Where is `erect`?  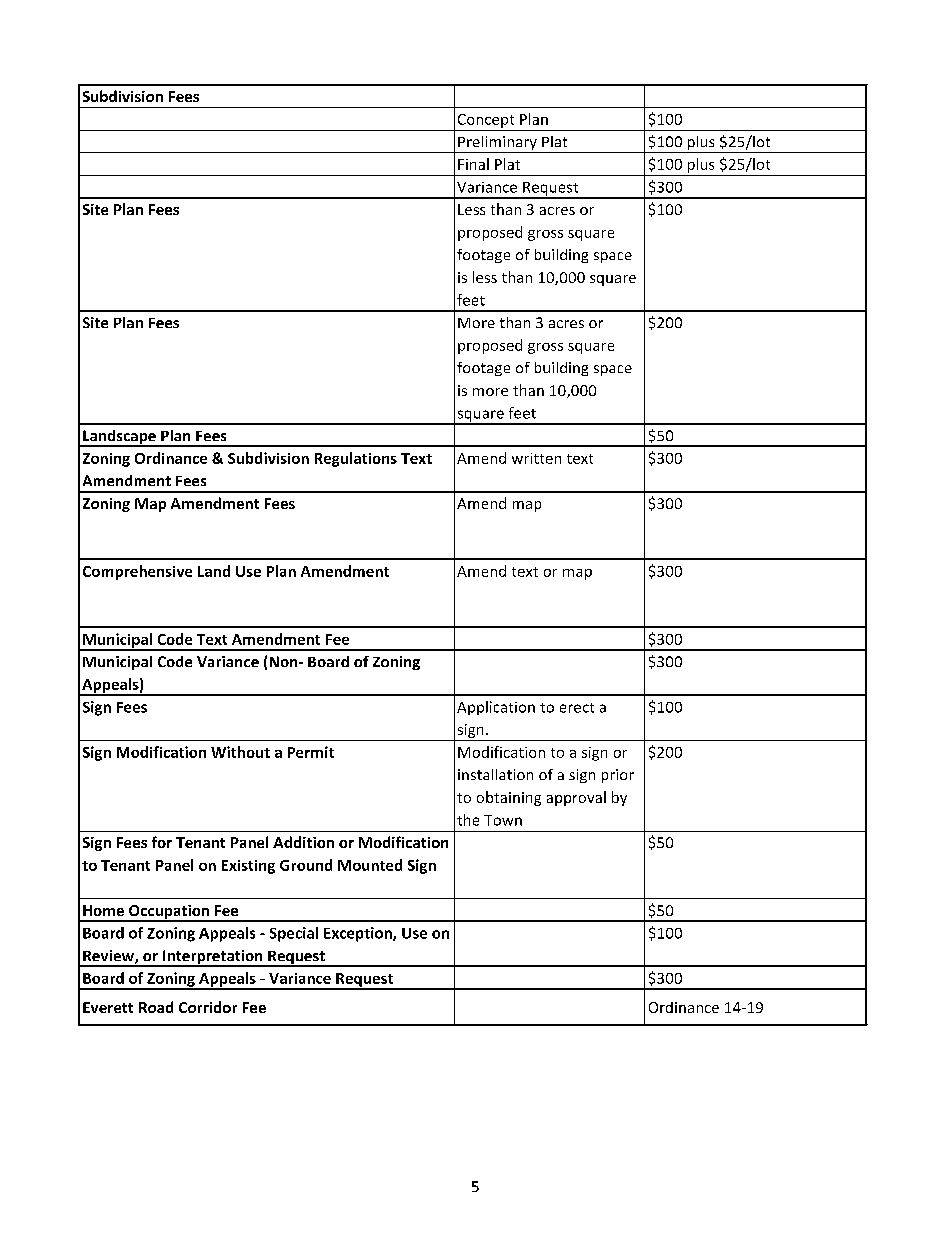 erect is located at coordinates (577, 708).
